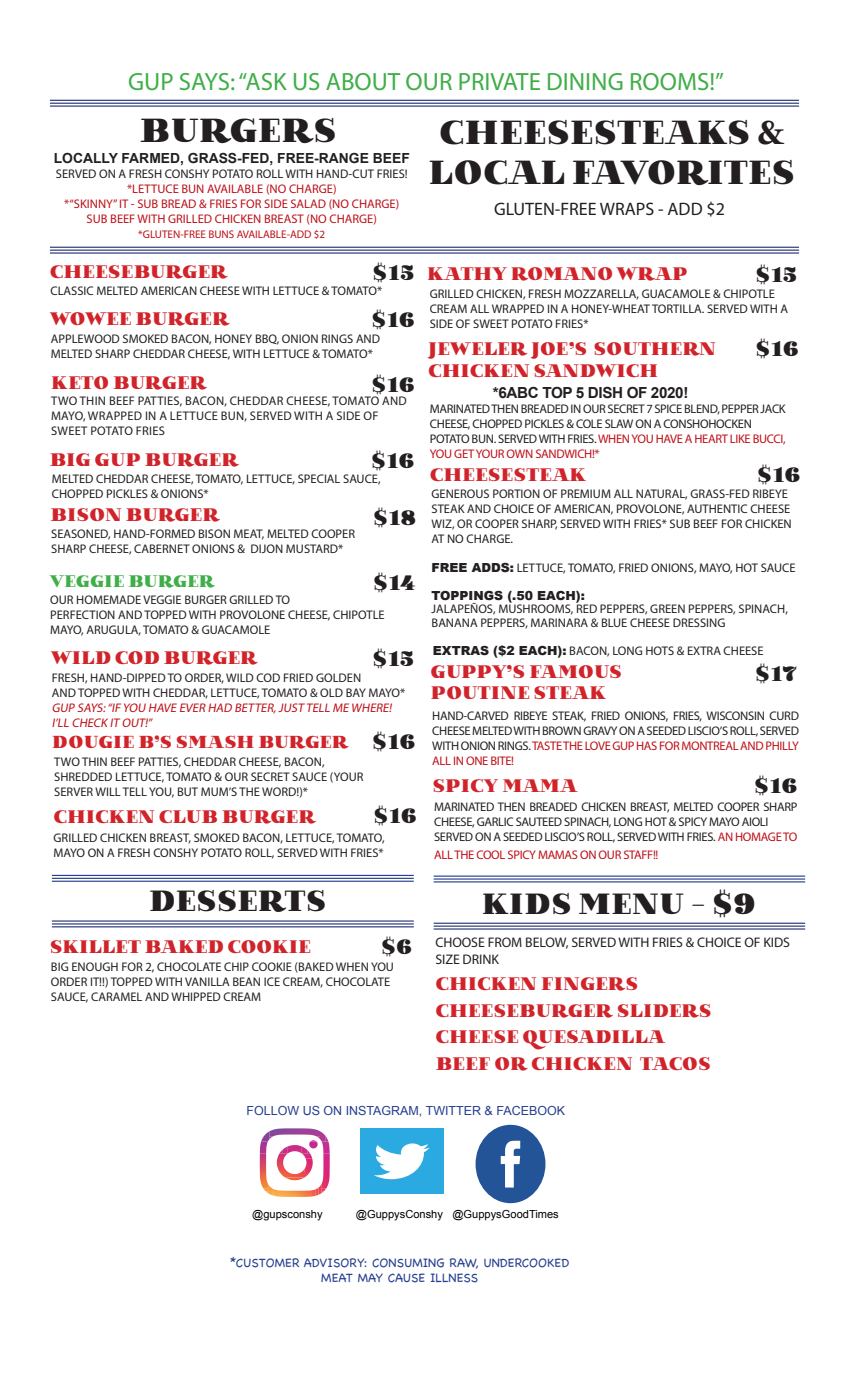 Image resolution: width=849 pixels, height=1400 pixels. What do you see at coordinates (683, 172) in the page?
I see `FAVORITES` at bounding box center [683, 172].
